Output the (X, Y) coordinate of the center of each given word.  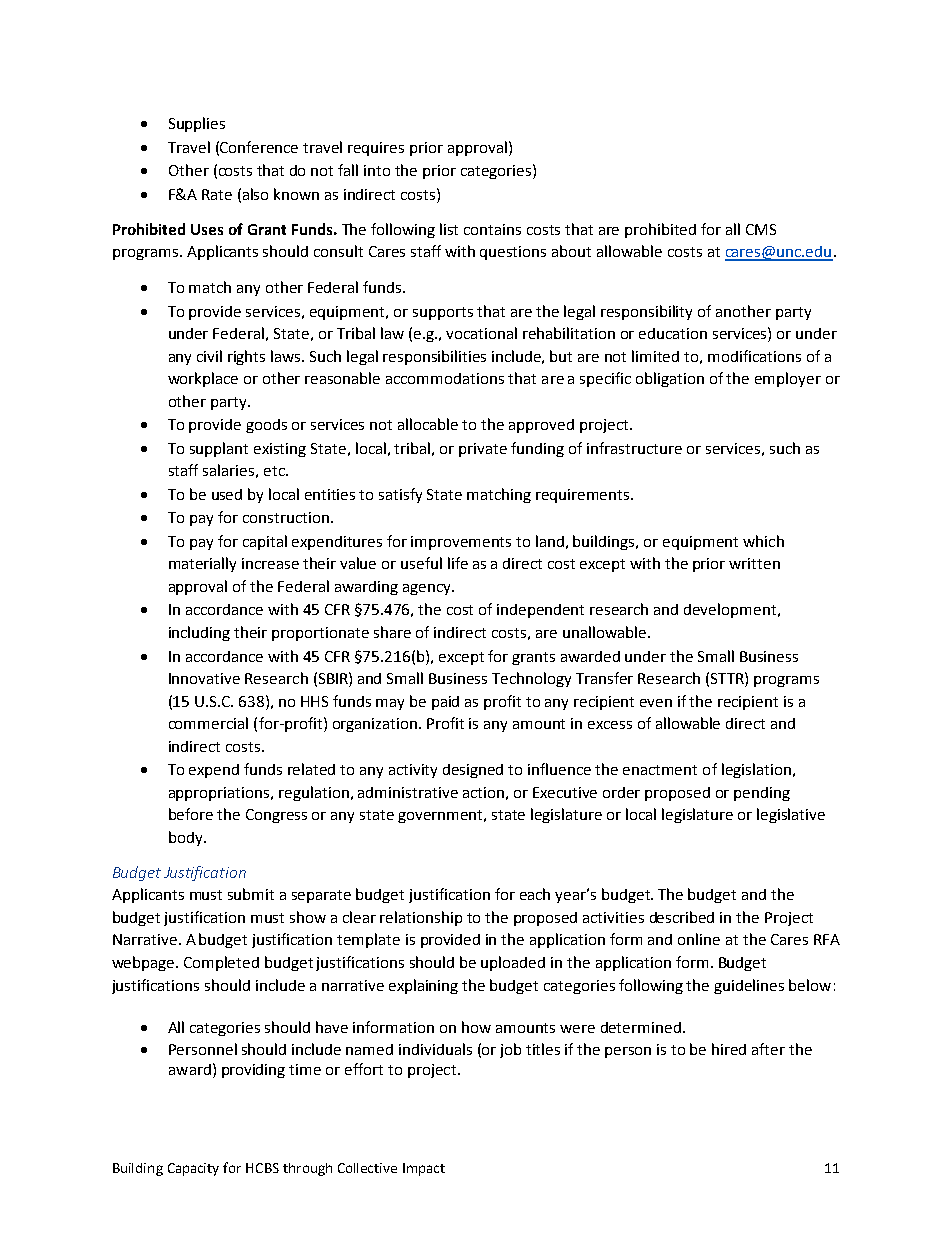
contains (492, 229)
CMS (761, 229)
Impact (424, 1169)
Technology (531, 679)
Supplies (197, 124)
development (730, 610)
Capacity (193, 1169)
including (199, 633)
